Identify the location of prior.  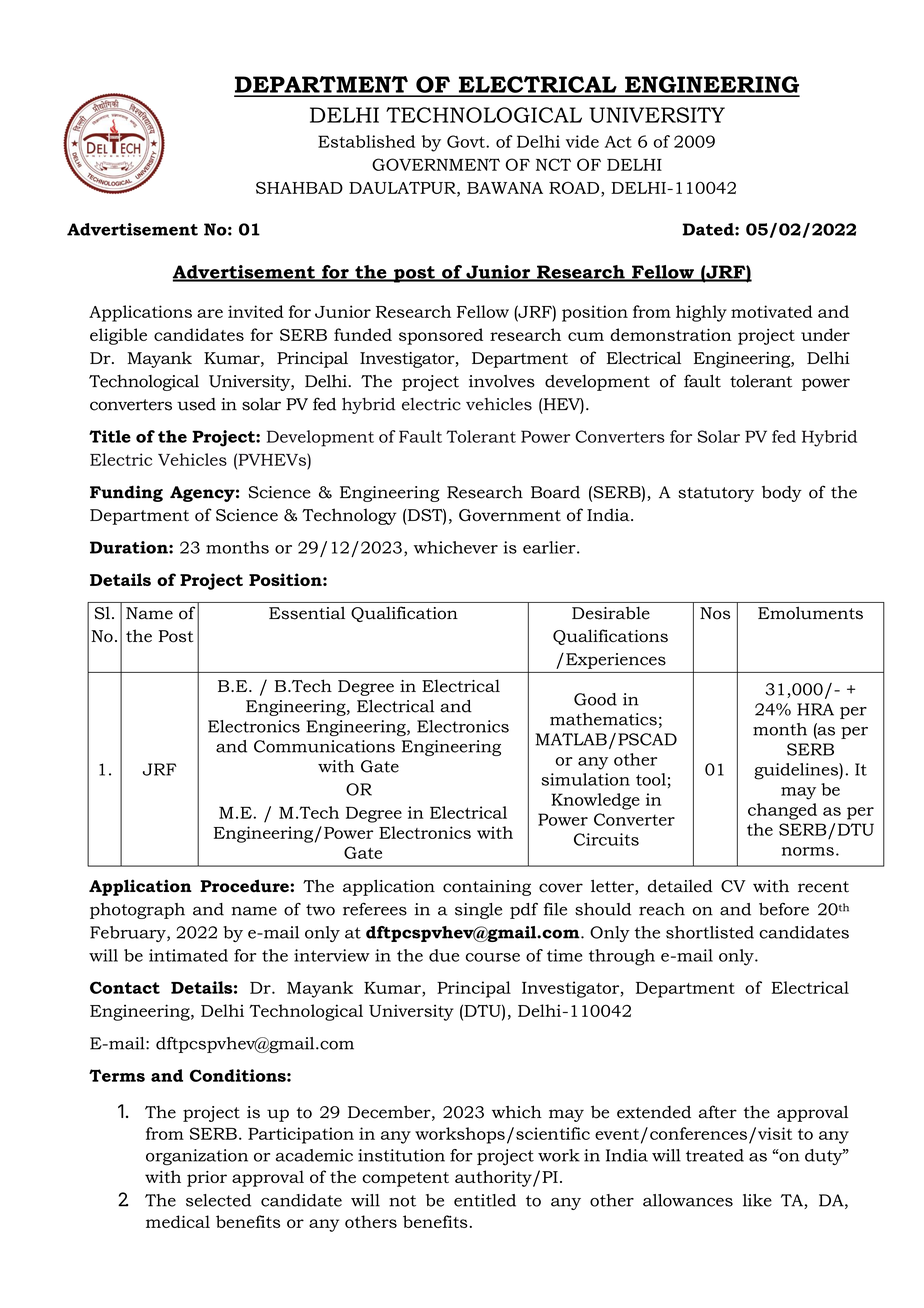
(207, 1179).
